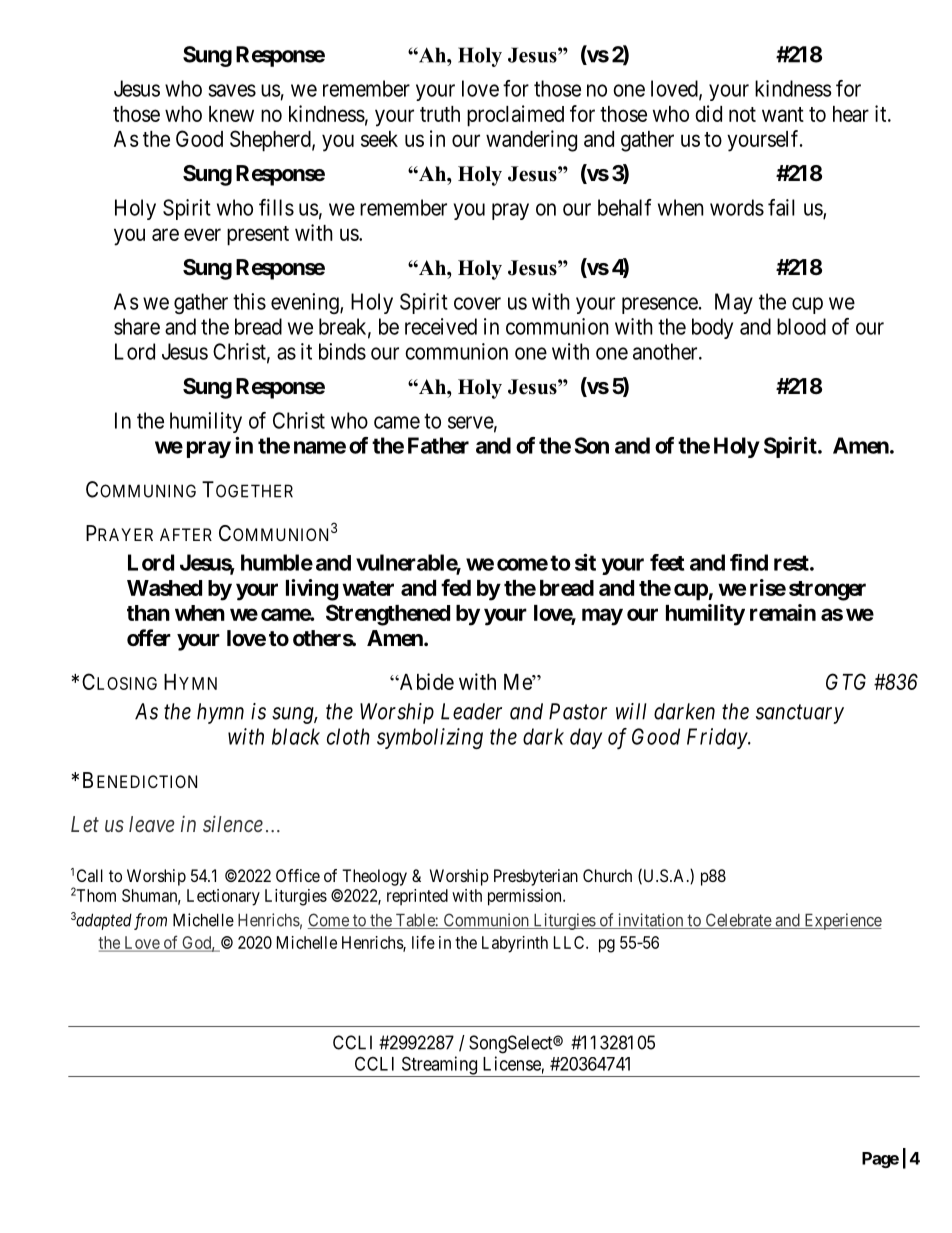 This screenshot has width=952, height=1233. I want to click on share, so click(137, 326).
